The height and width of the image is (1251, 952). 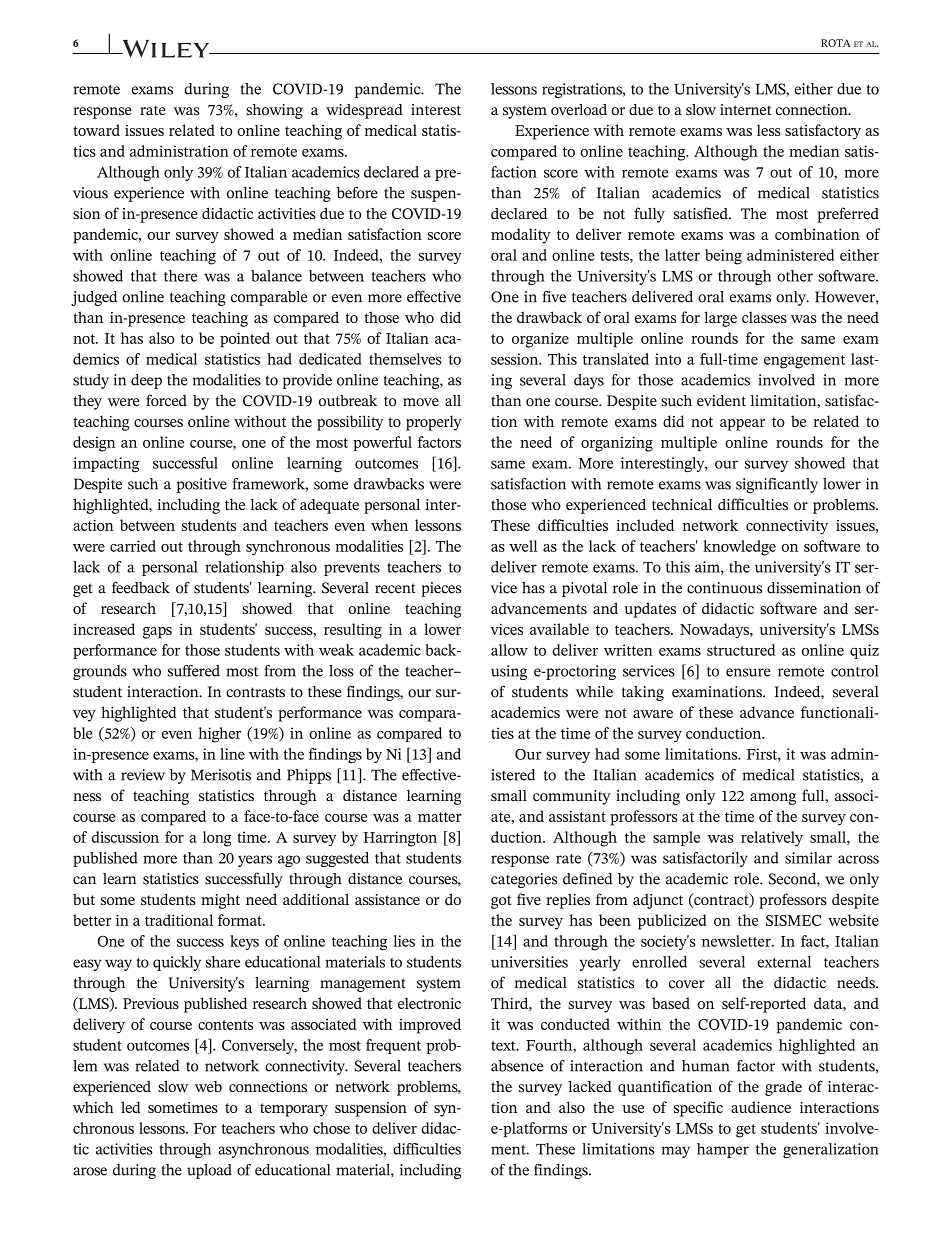 What do you see at coordinates (209, 1171) in the image?
I see `upload` at bounding box center [209, 1171].
